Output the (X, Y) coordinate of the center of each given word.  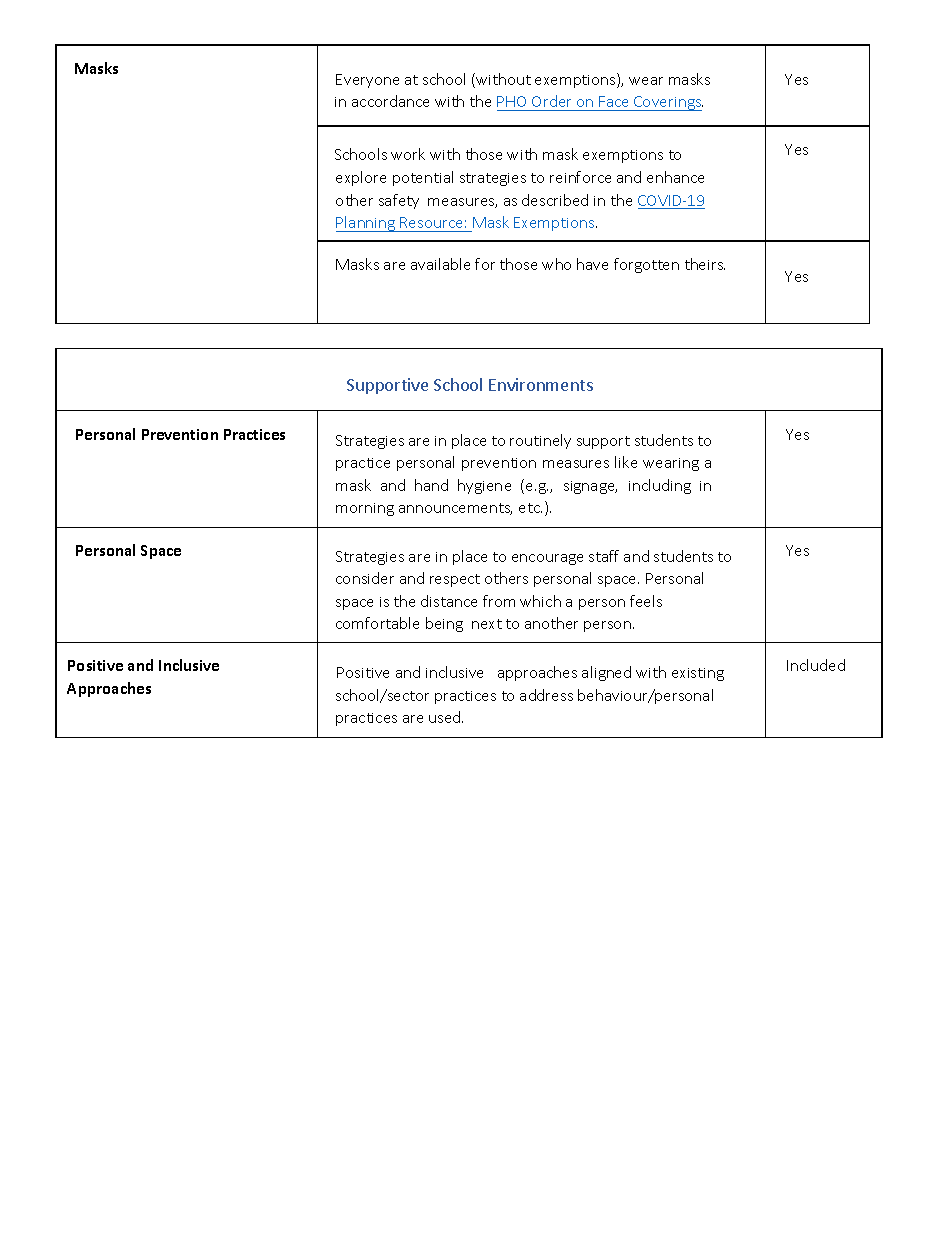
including (660, 486)
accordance (390, 101)
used (446, 717)
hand (431, 485)
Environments (541, 384)
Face (614, 103)
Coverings (667, 103)
